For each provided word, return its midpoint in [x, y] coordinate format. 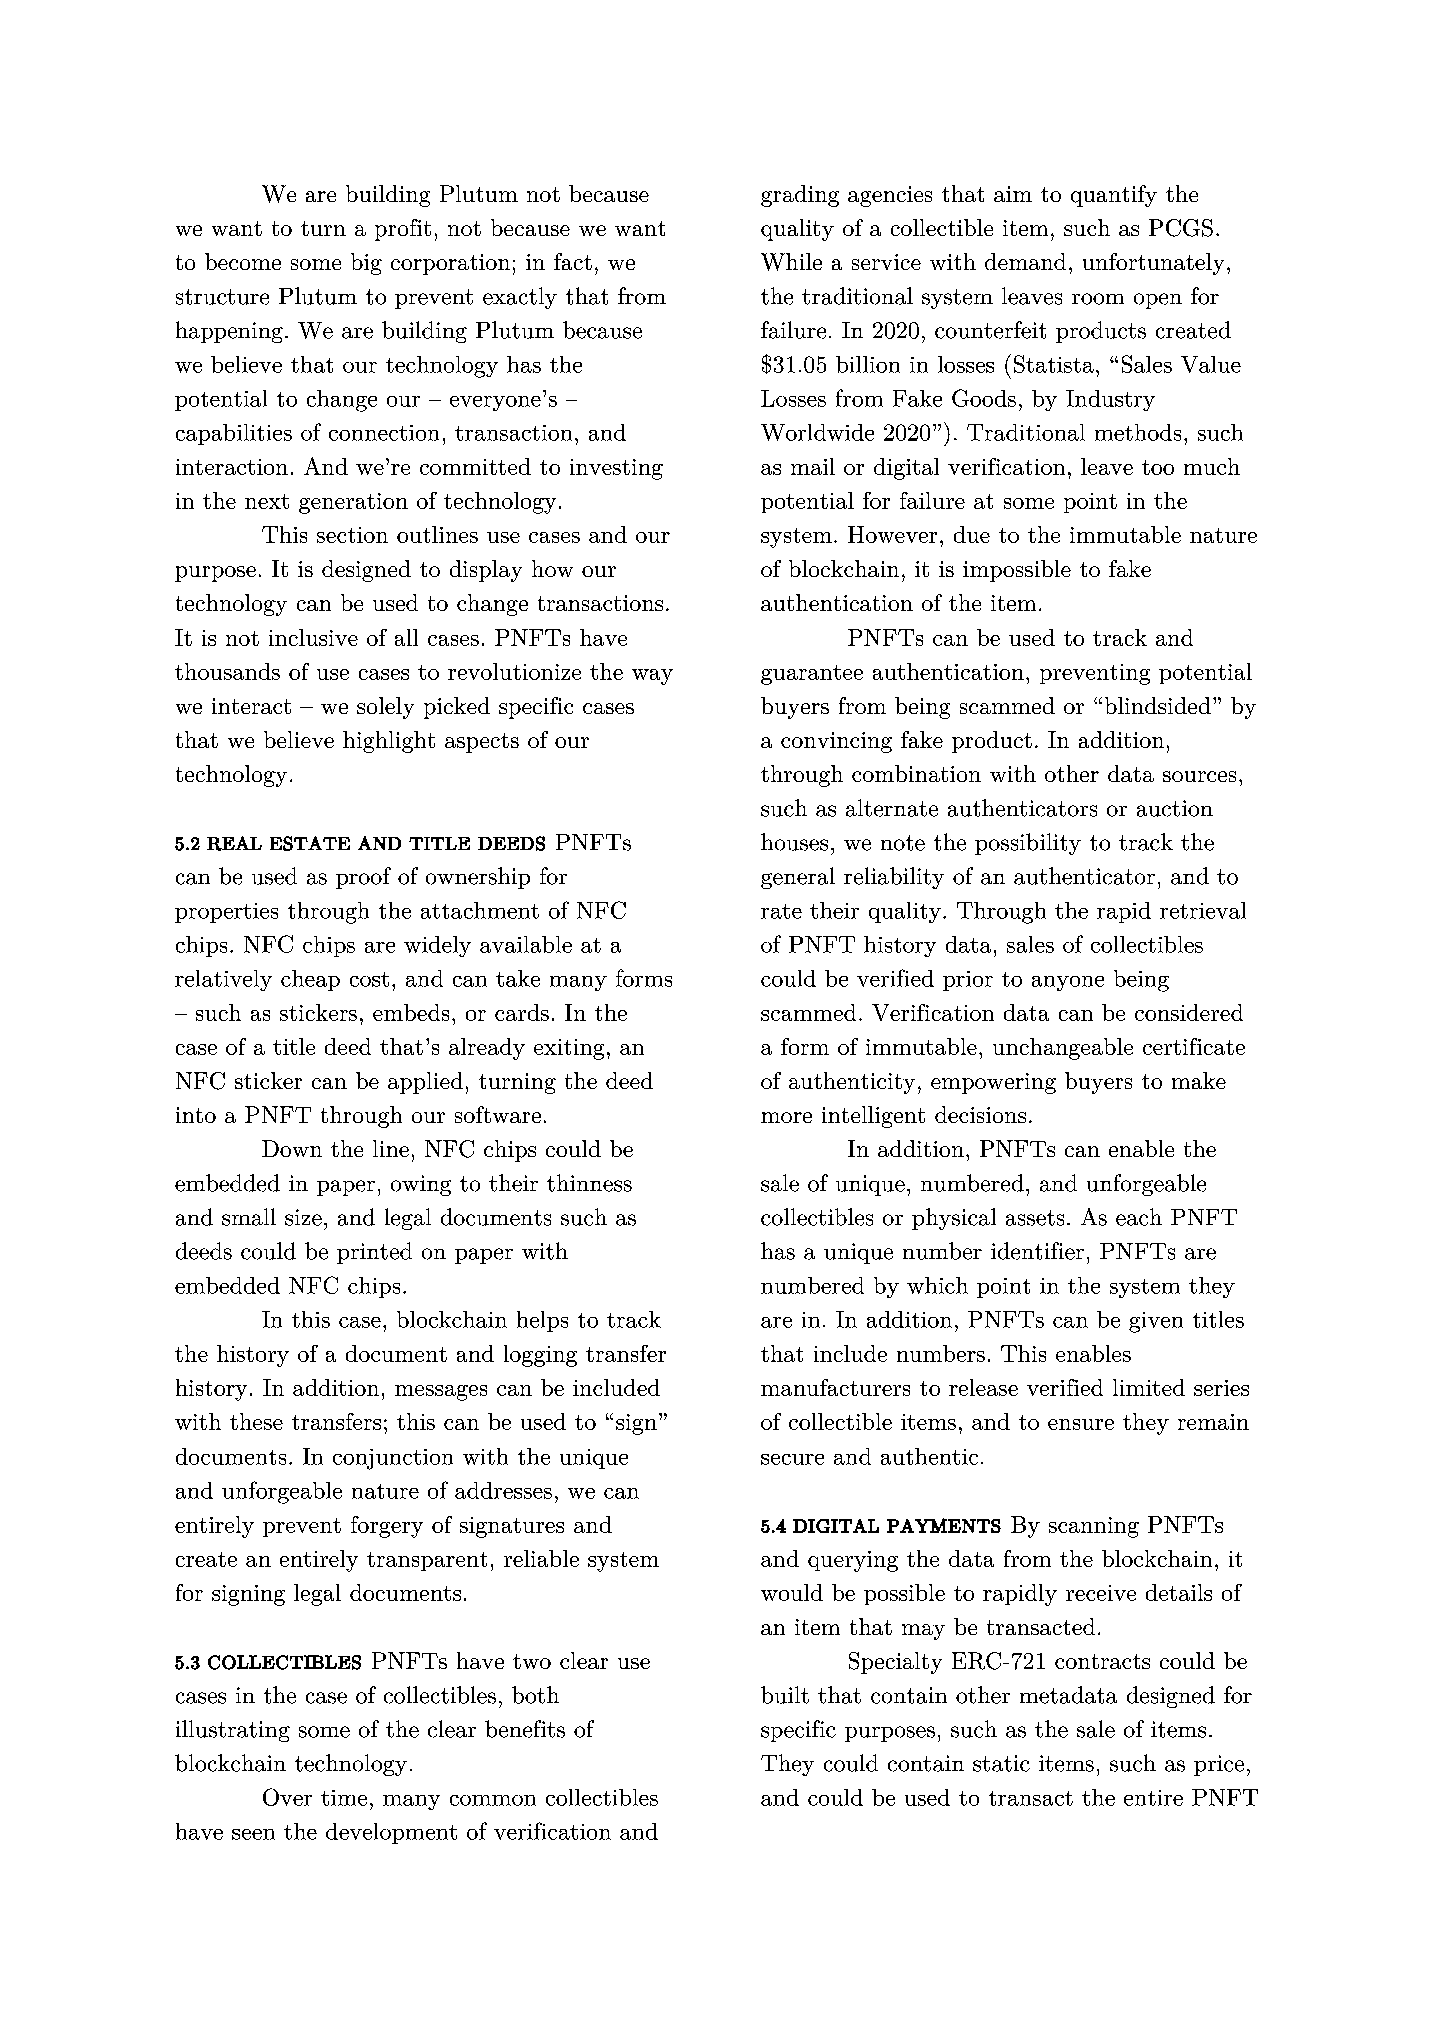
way [652, 677]
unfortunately [1153, 264]
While [791, 262]
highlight [389, 742]
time [344, 1798]
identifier [1037, 1251]
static [1001, 1763]
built [785, 1695]
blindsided [1158, 705]
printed [374, 1253]
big [366, 264]
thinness [589, 1183]
